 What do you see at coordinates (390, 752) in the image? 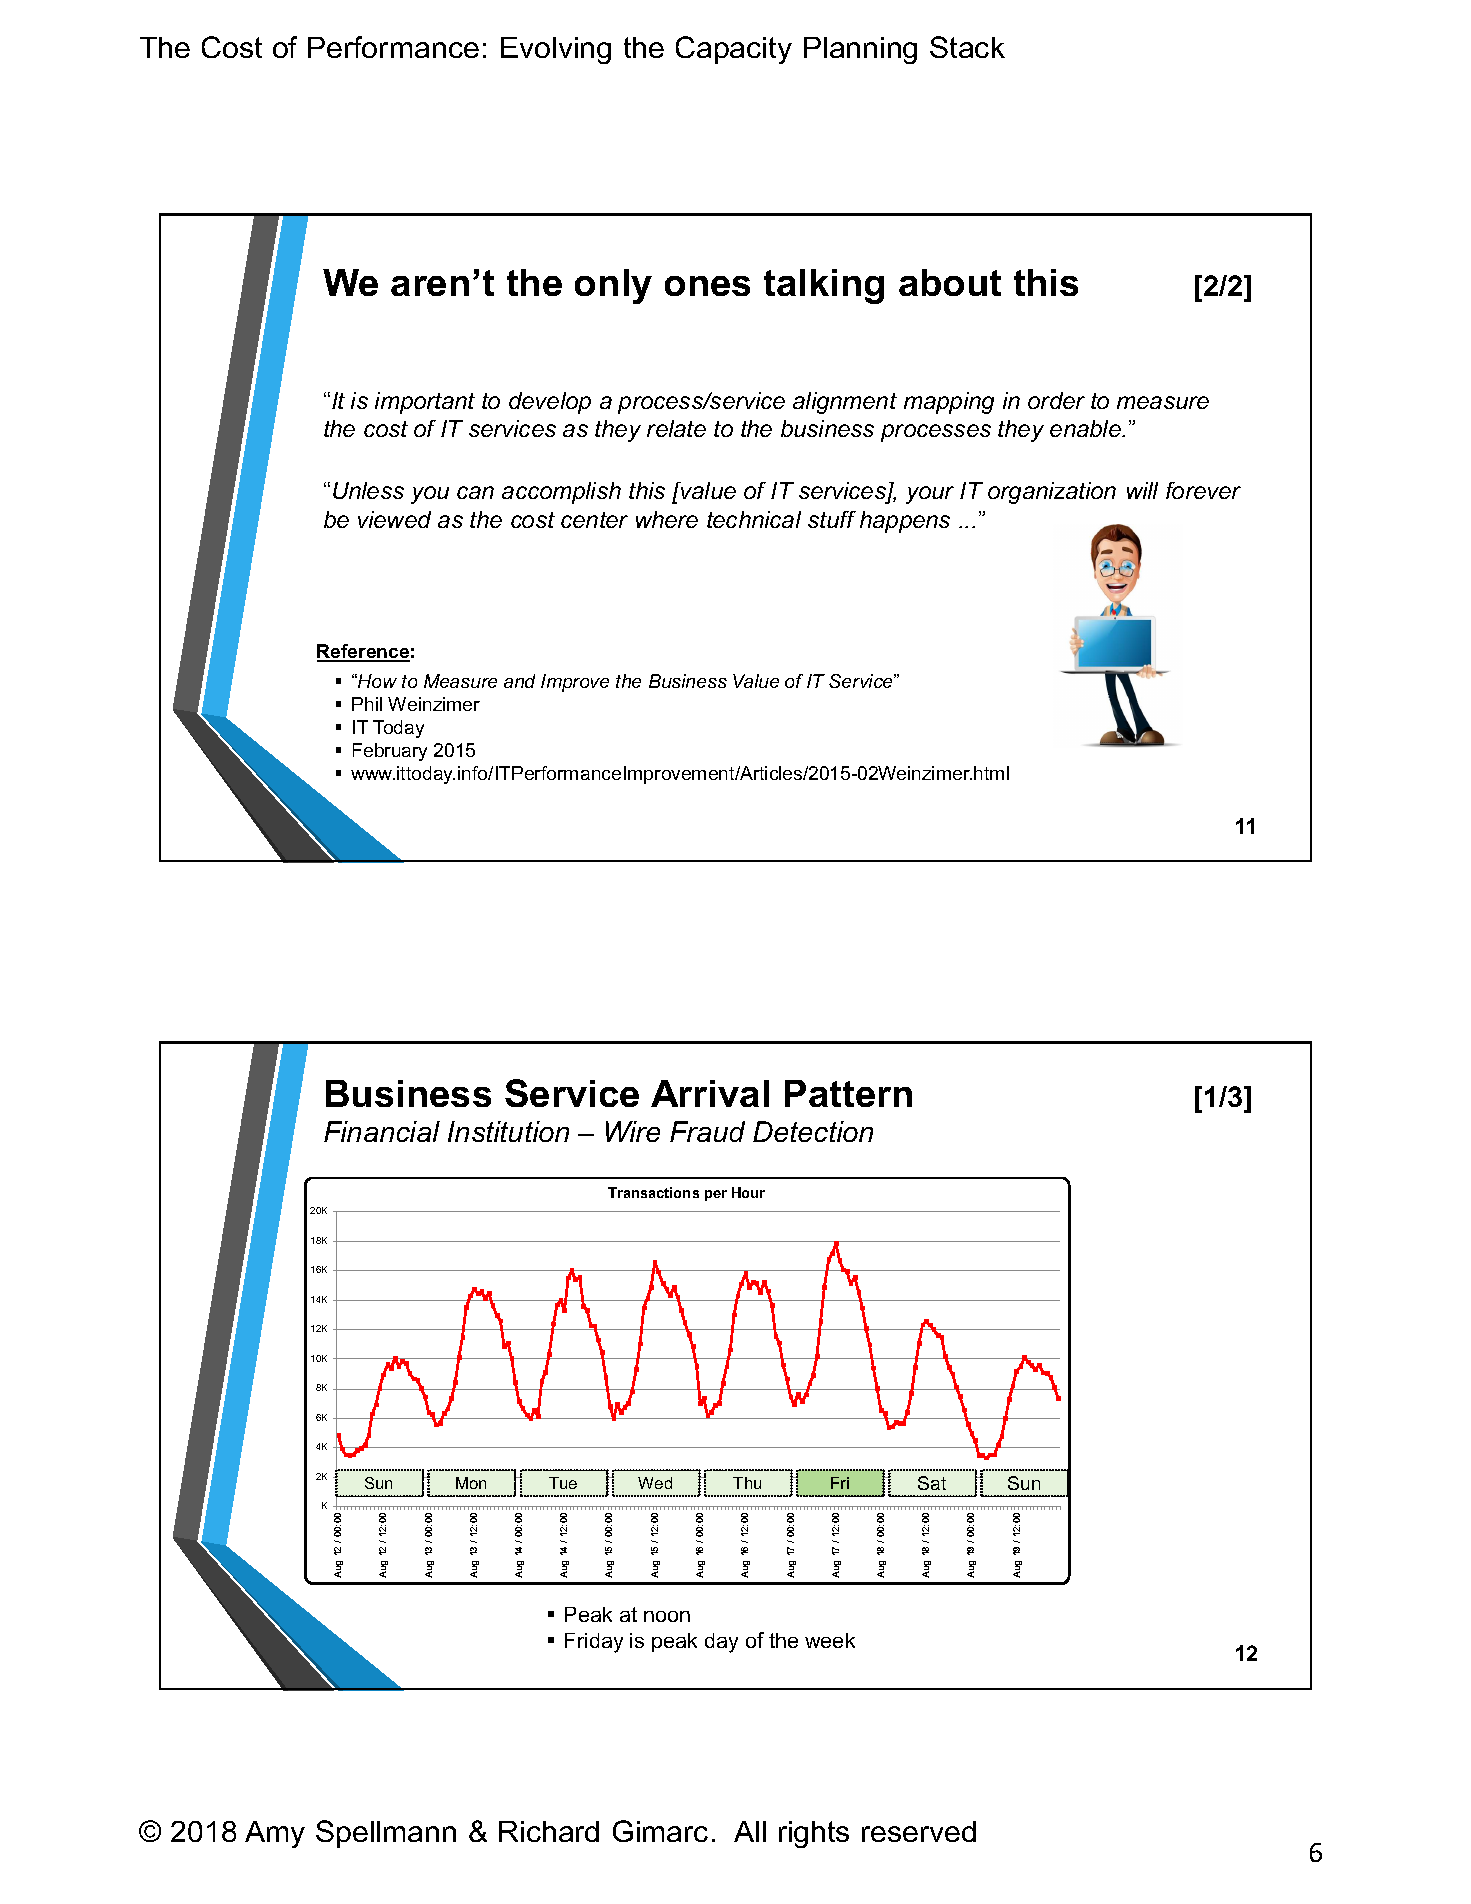
I see `February` at bounding box center [390, 752].
